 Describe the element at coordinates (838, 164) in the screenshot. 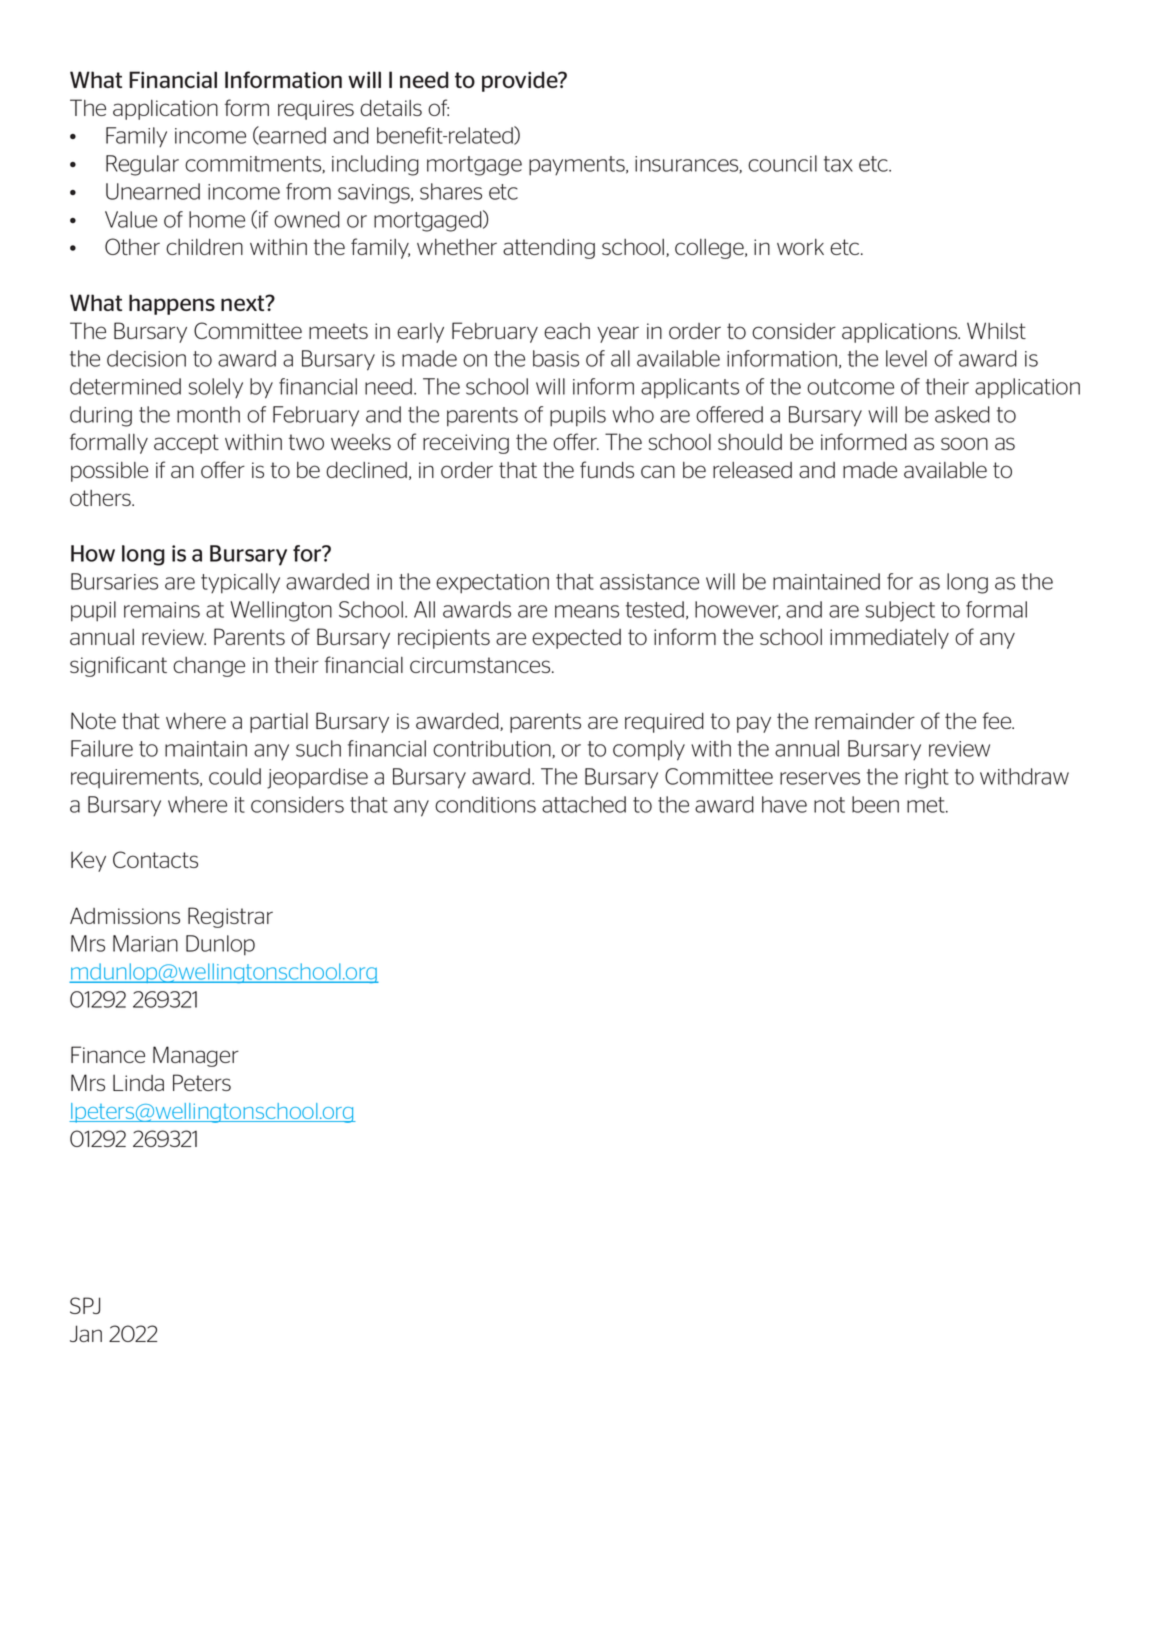

I see `tax` at that location.
